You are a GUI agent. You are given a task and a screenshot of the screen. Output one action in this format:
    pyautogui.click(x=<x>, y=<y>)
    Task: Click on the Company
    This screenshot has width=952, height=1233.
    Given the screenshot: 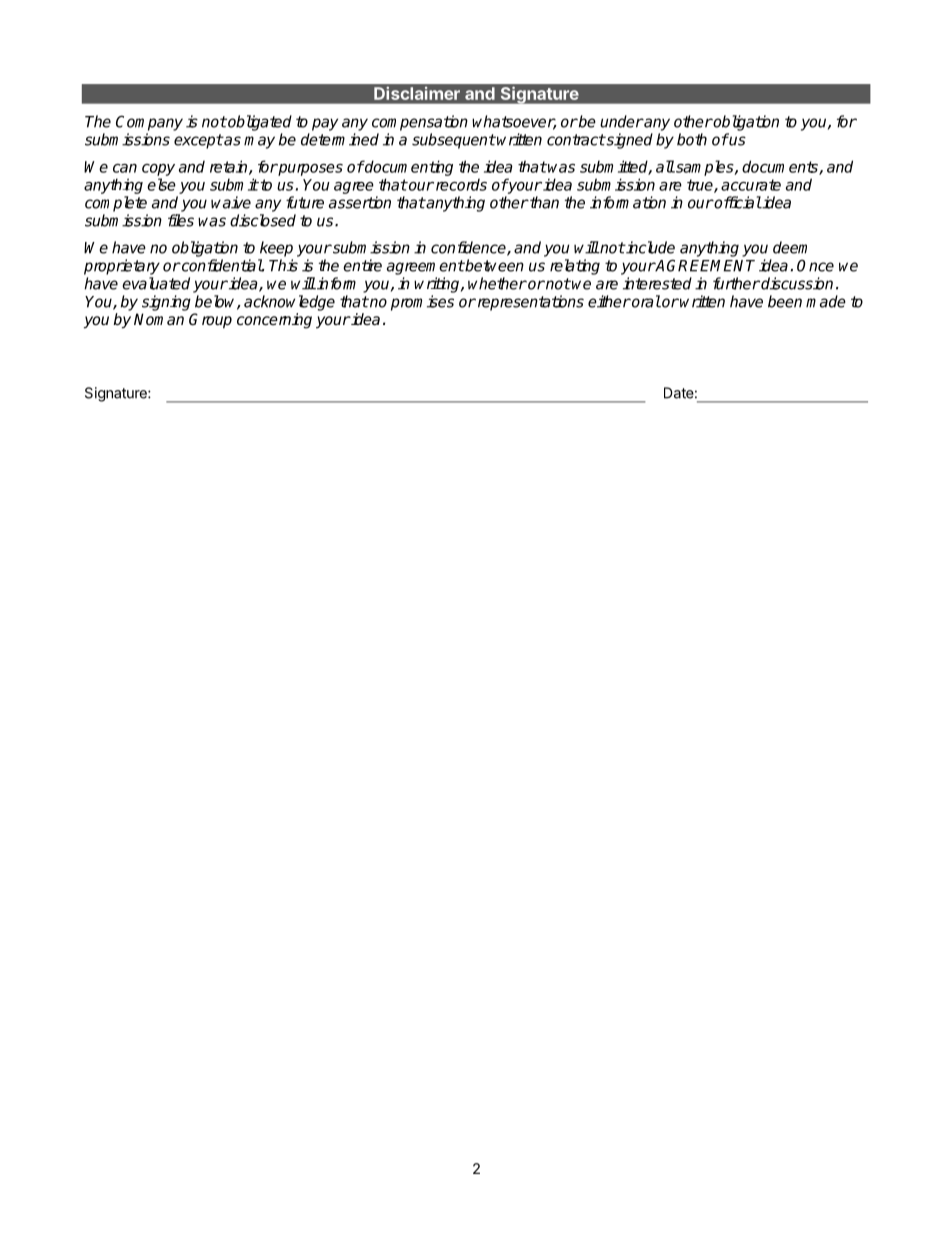 What is the action you would take?
    pyautogui.click(x=149, y=123)
